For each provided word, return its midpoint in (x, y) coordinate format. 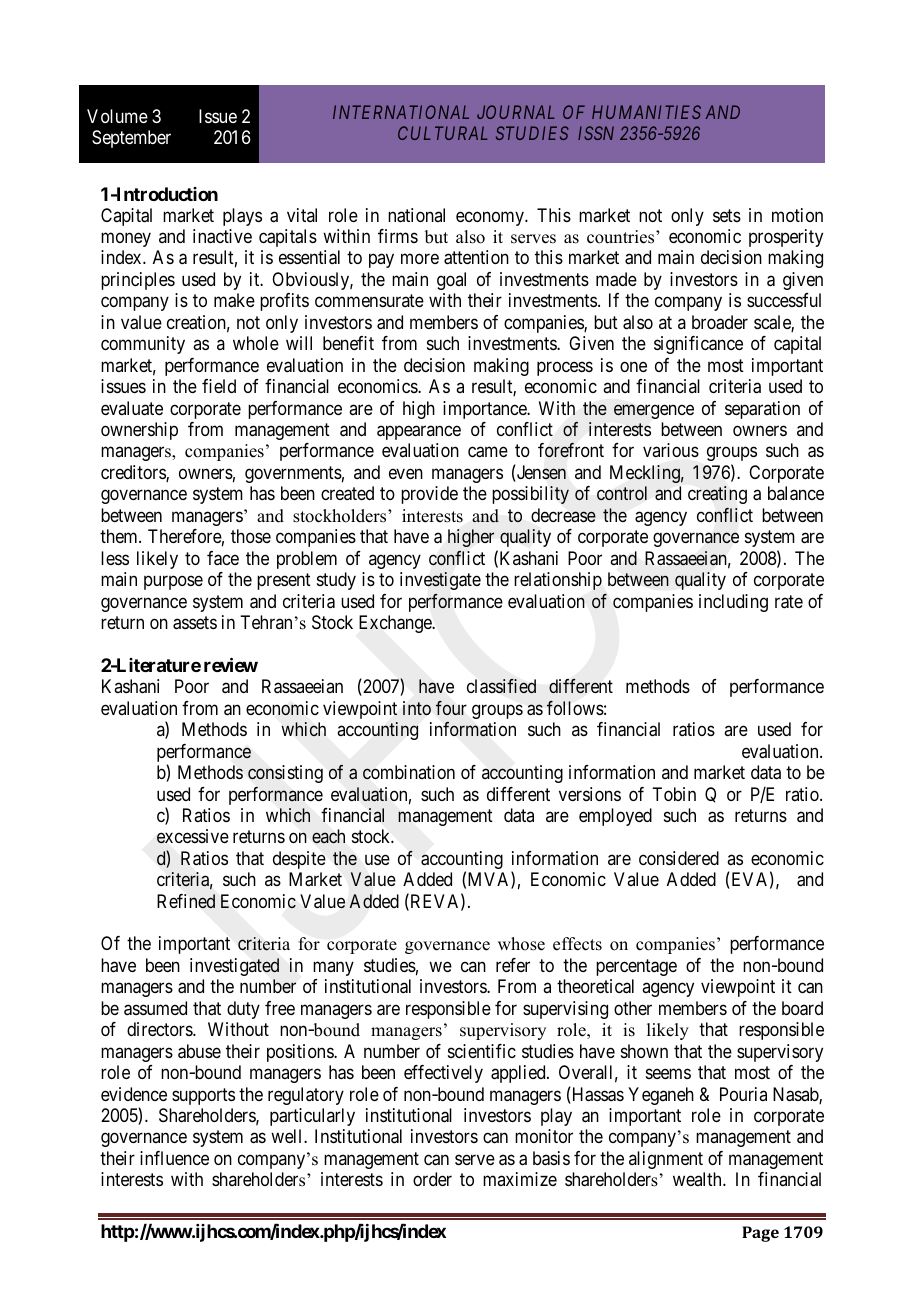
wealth (698, 1179)
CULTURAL (442, 133)
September (131, 139)
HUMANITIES (646, 112)
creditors (134, 473)
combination (409, 772)
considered (679, 858)
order (432, 1179)
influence (174, 1158)
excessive (193, 836)
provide (429, 495)
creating (717, 495)
